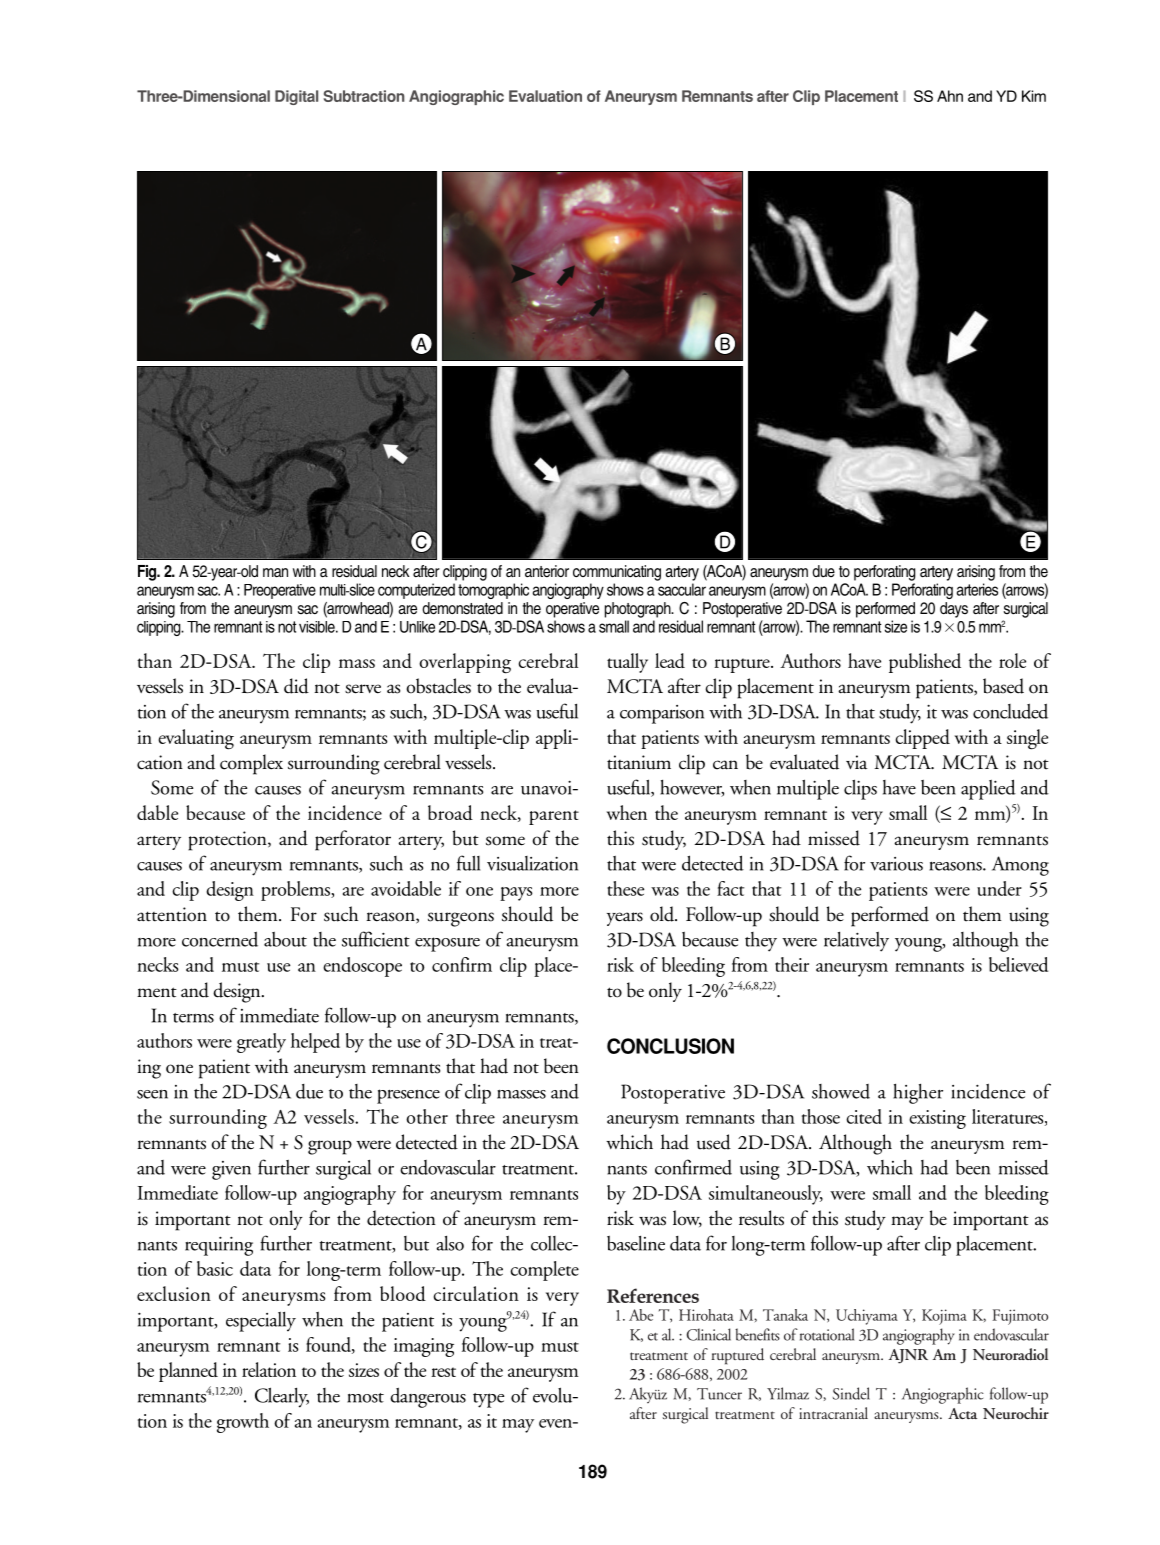  Describe the element at coordinates (950, 96) in the image. I see `Ahn` at that location.
